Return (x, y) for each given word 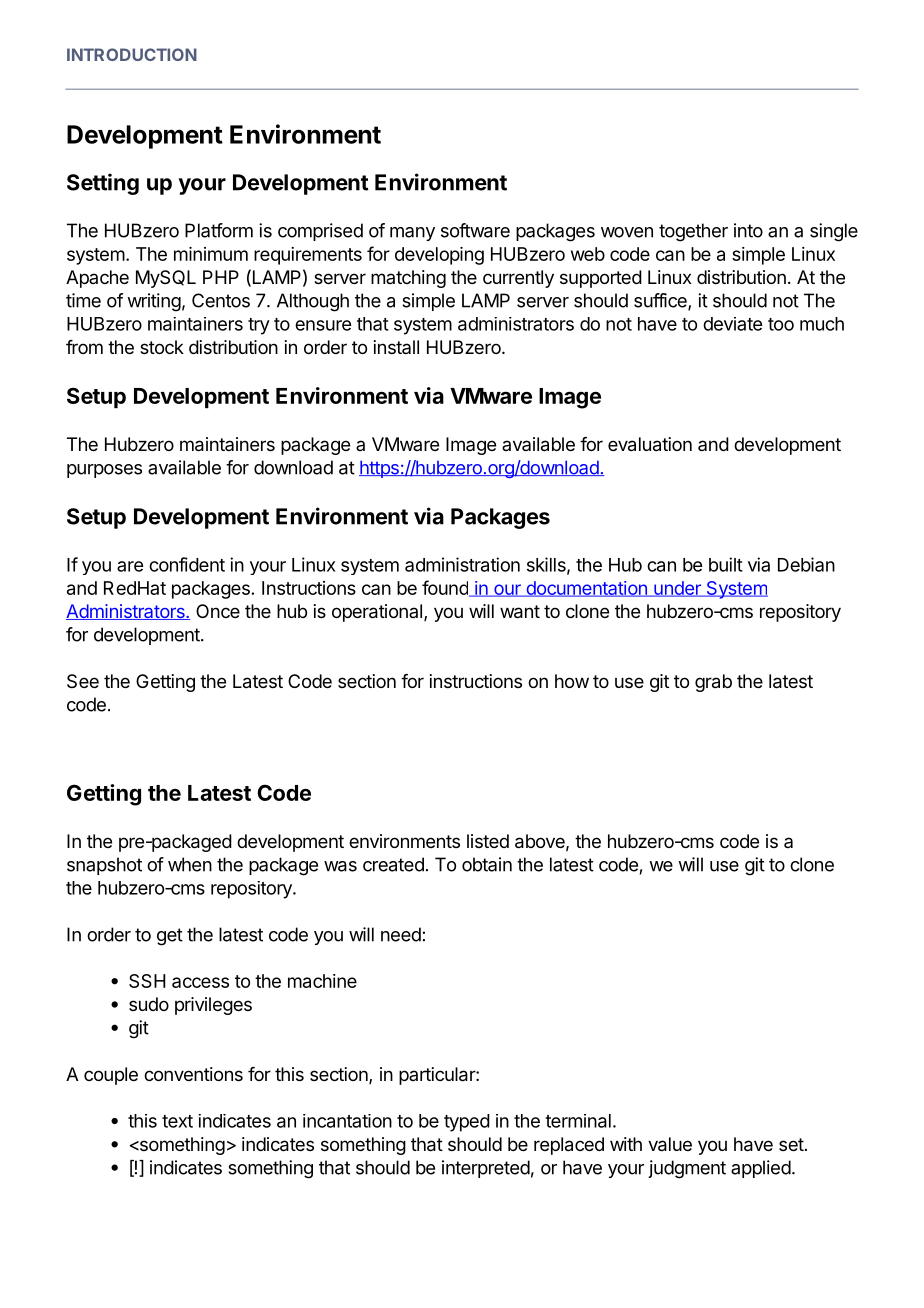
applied (761, 1169)
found (446, 588)
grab (713, 683)
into (748, 230)
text (177, 1121)
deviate (732, 324)
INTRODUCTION (132, 54)
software (475, 230)
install (396, 347)
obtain (487, 864)
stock (162, 347)
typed (467, 1123)
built (726, 564)
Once (218, 611)
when (190, 864)
